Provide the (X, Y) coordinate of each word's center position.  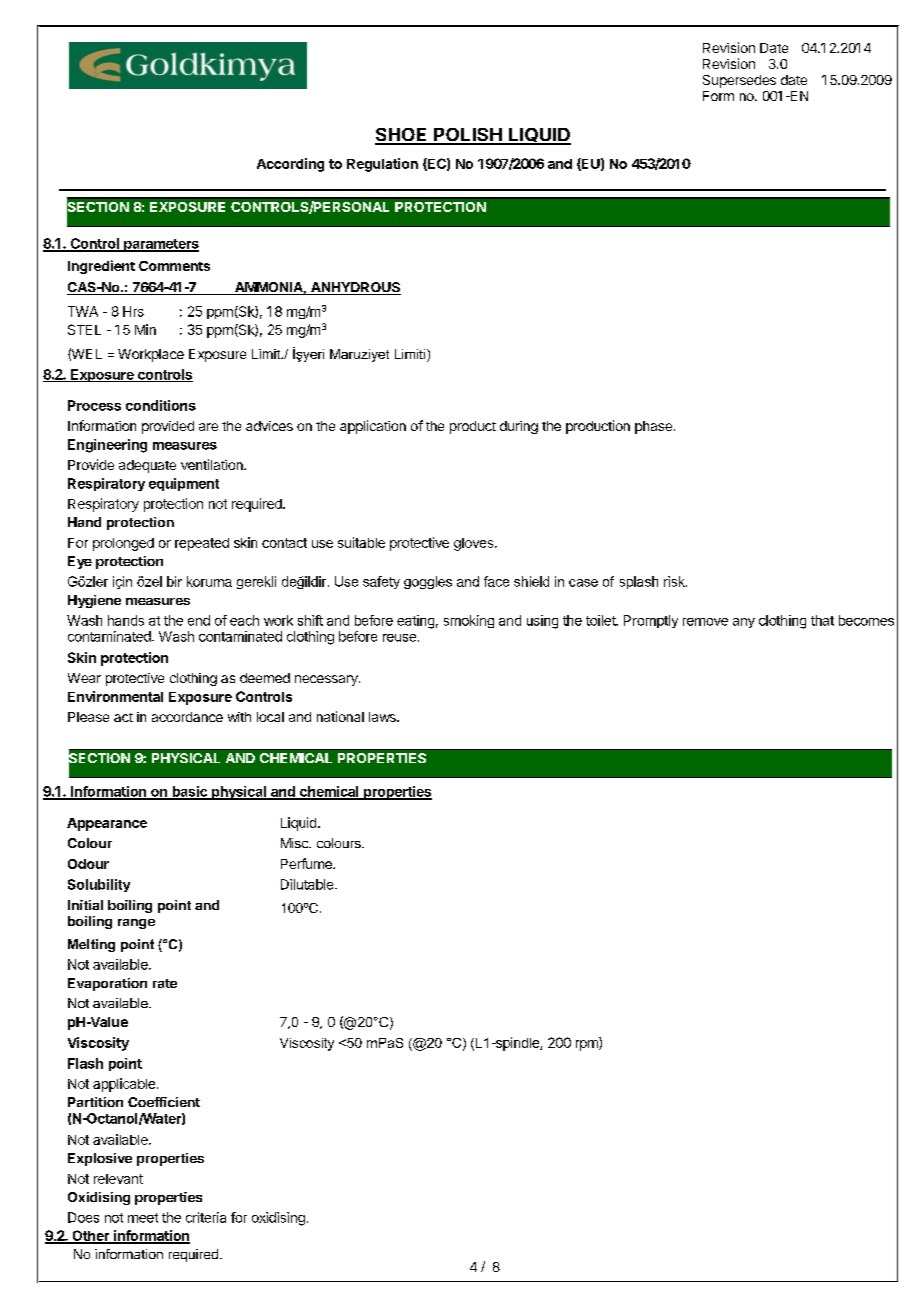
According (290, 165)
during (519, 427)
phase (653, 427)
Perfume (307, 863)
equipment (184, 484)
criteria (206, 1217)
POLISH (468, 136)
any (744, 623)
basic (189, 792)
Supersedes (739, 81)
